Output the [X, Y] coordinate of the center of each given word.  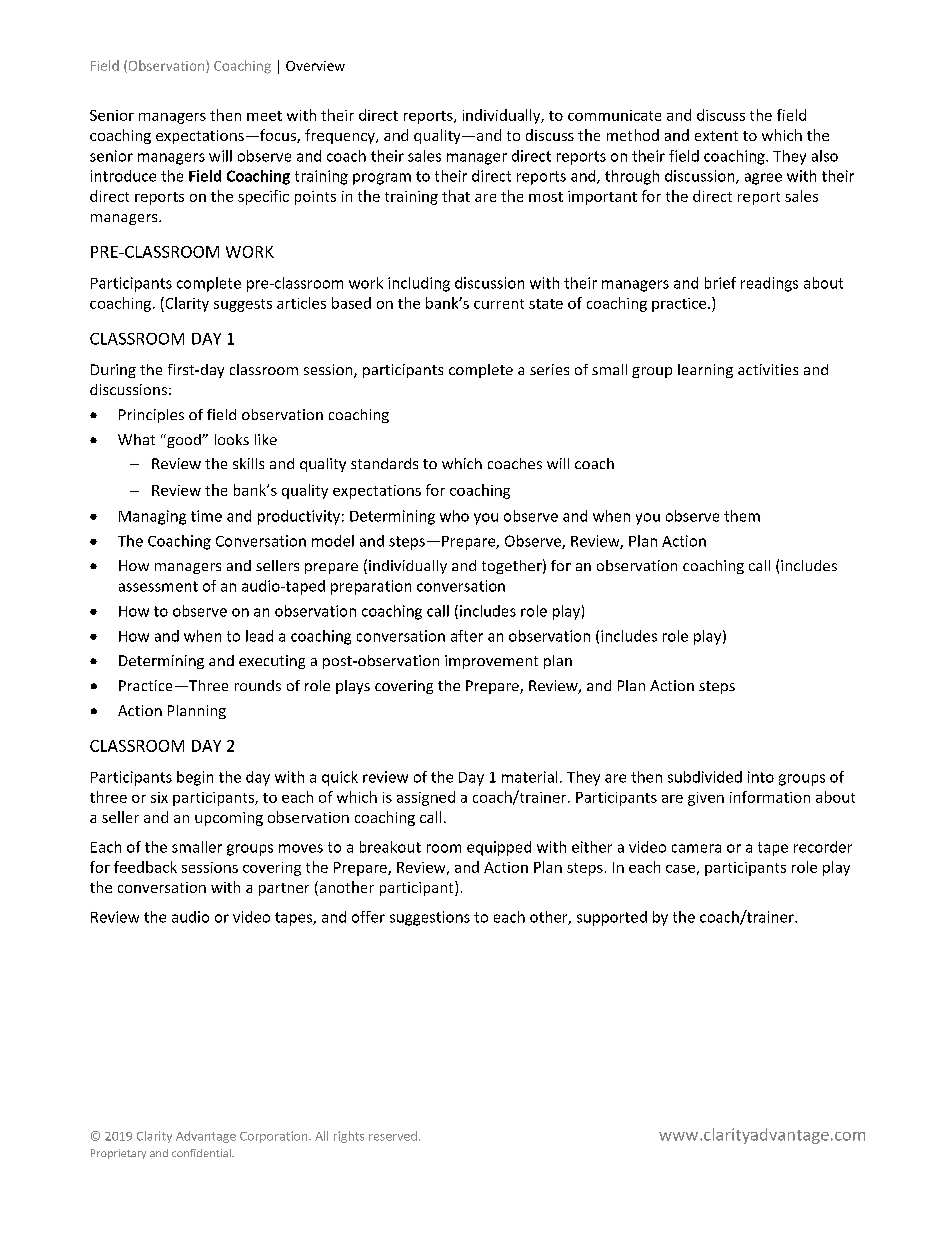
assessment [158, 586]
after [467, 636]
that [456, 196]
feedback [145, 867]
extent [716, 136]
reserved [393, 1136]
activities [768, 369]
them [742, 516]
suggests [243, 305]
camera [696, 848]
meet [264, 116]
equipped [499, 848]
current [499, 304]
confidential [202, 1153]
